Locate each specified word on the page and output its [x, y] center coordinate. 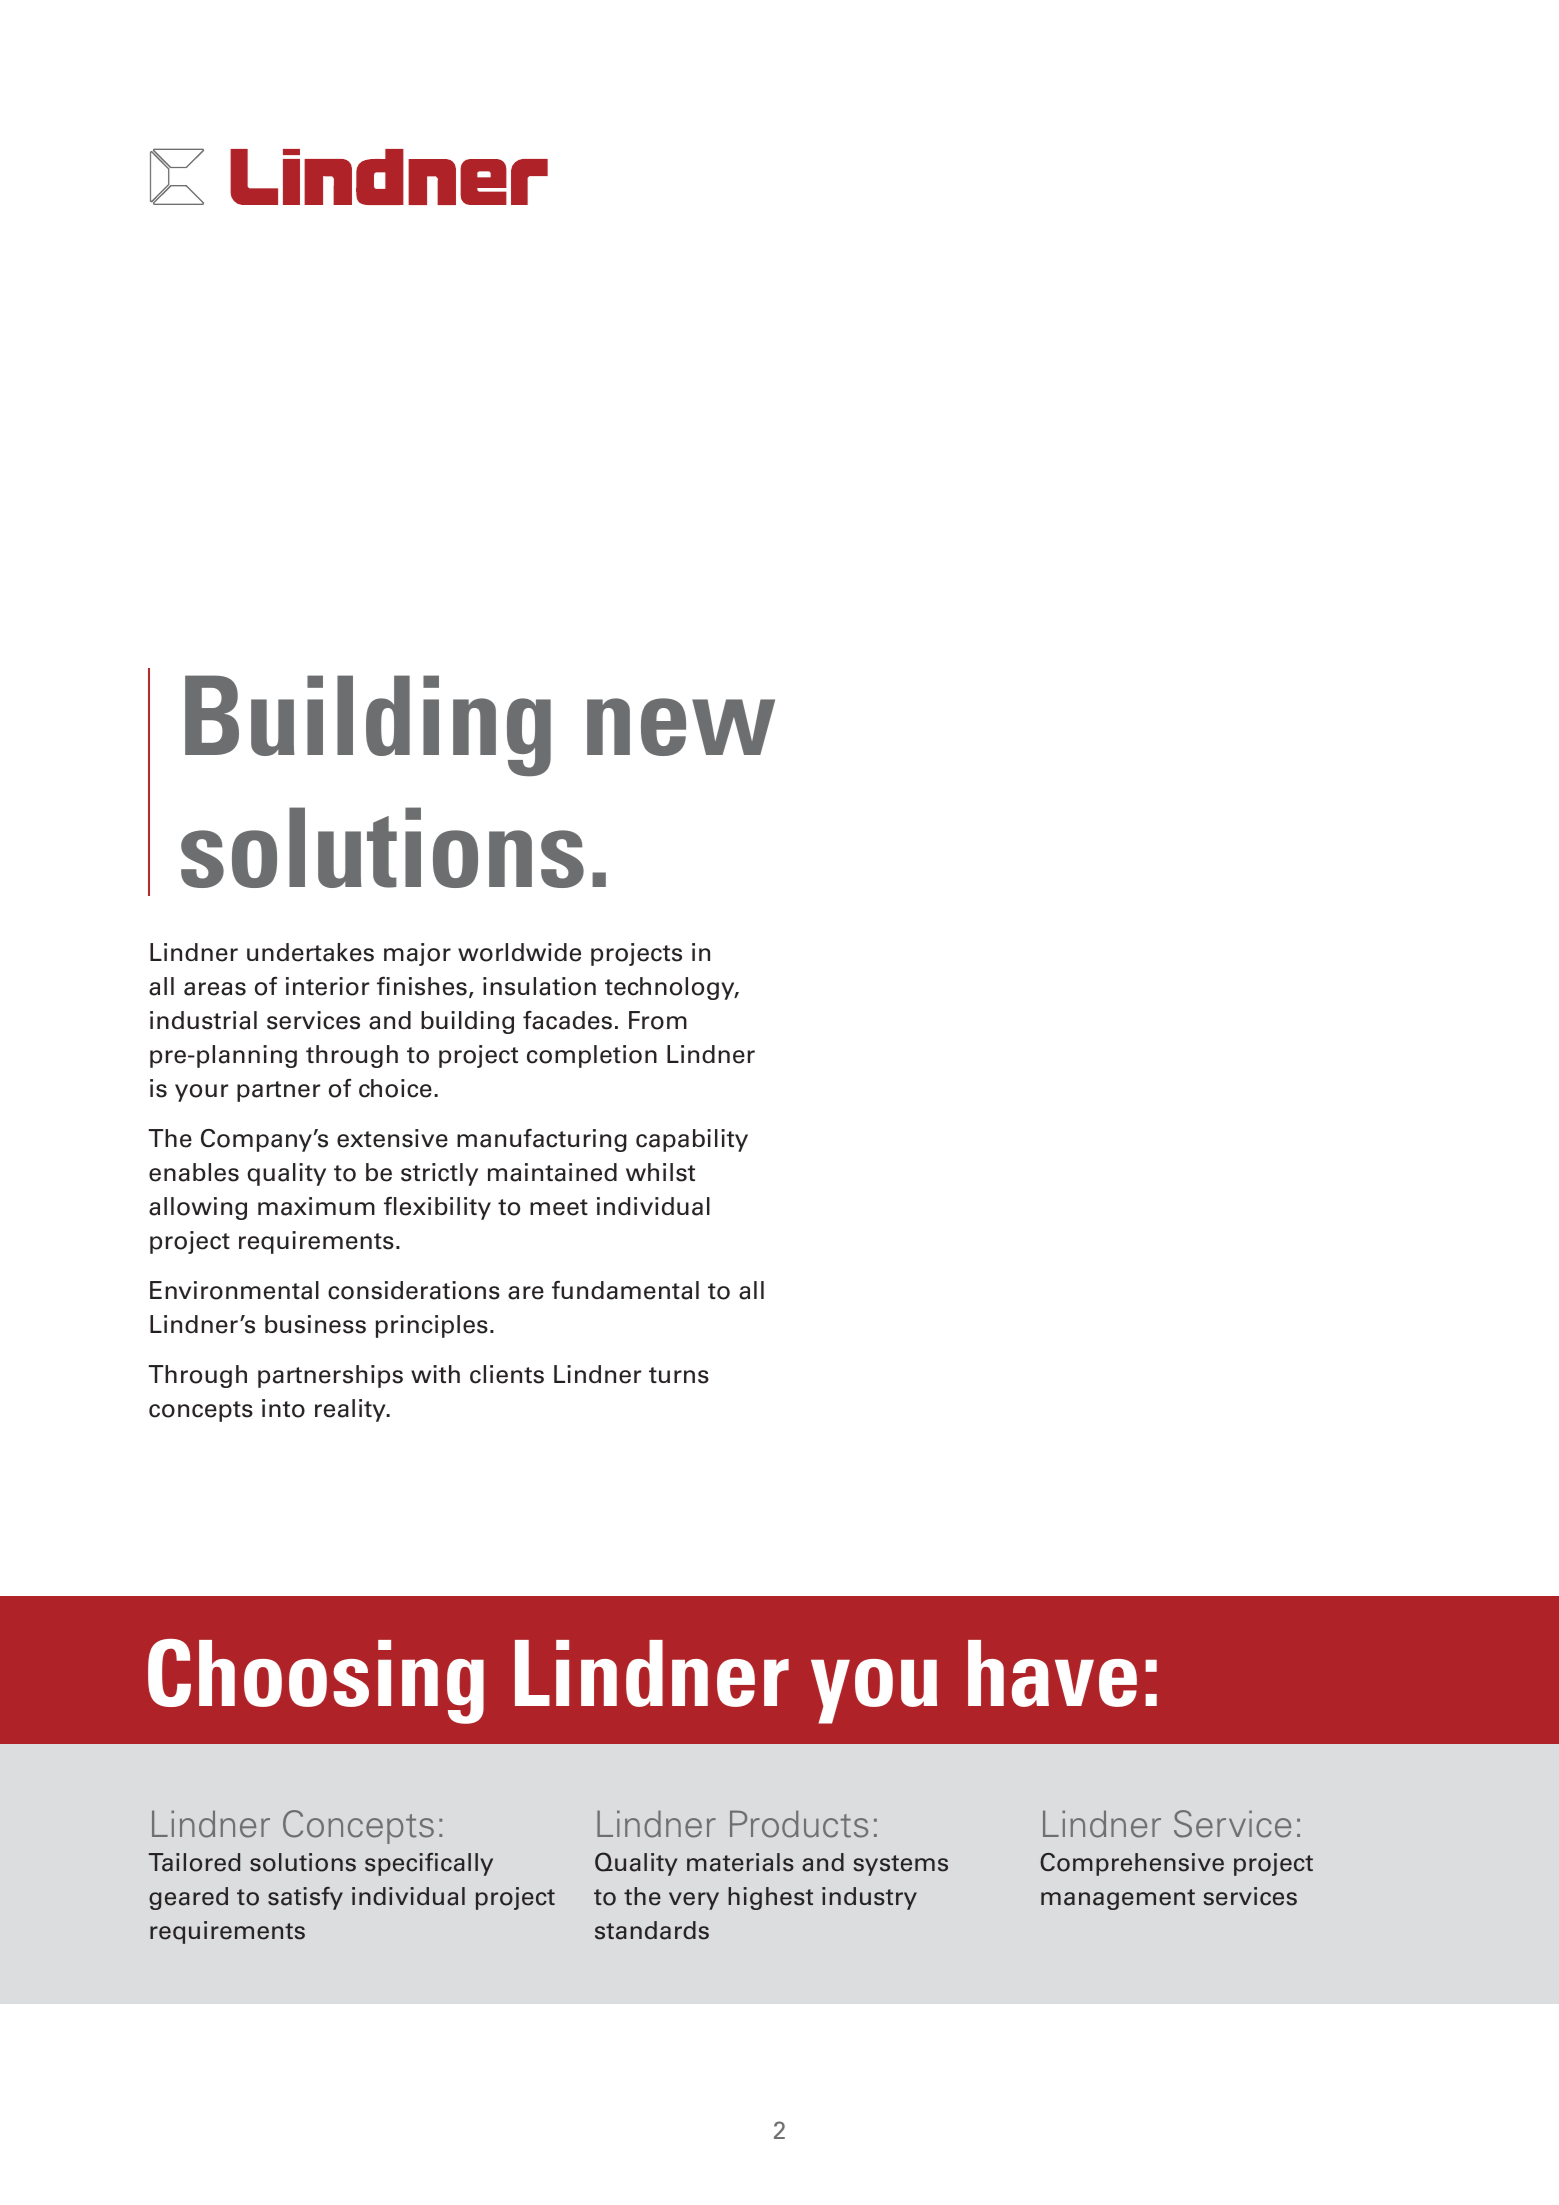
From [658, 1020]
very [694, 1901]
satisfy [305, 1898]
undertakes [310, 952]
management [1118, 1899]
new [681, 727]
